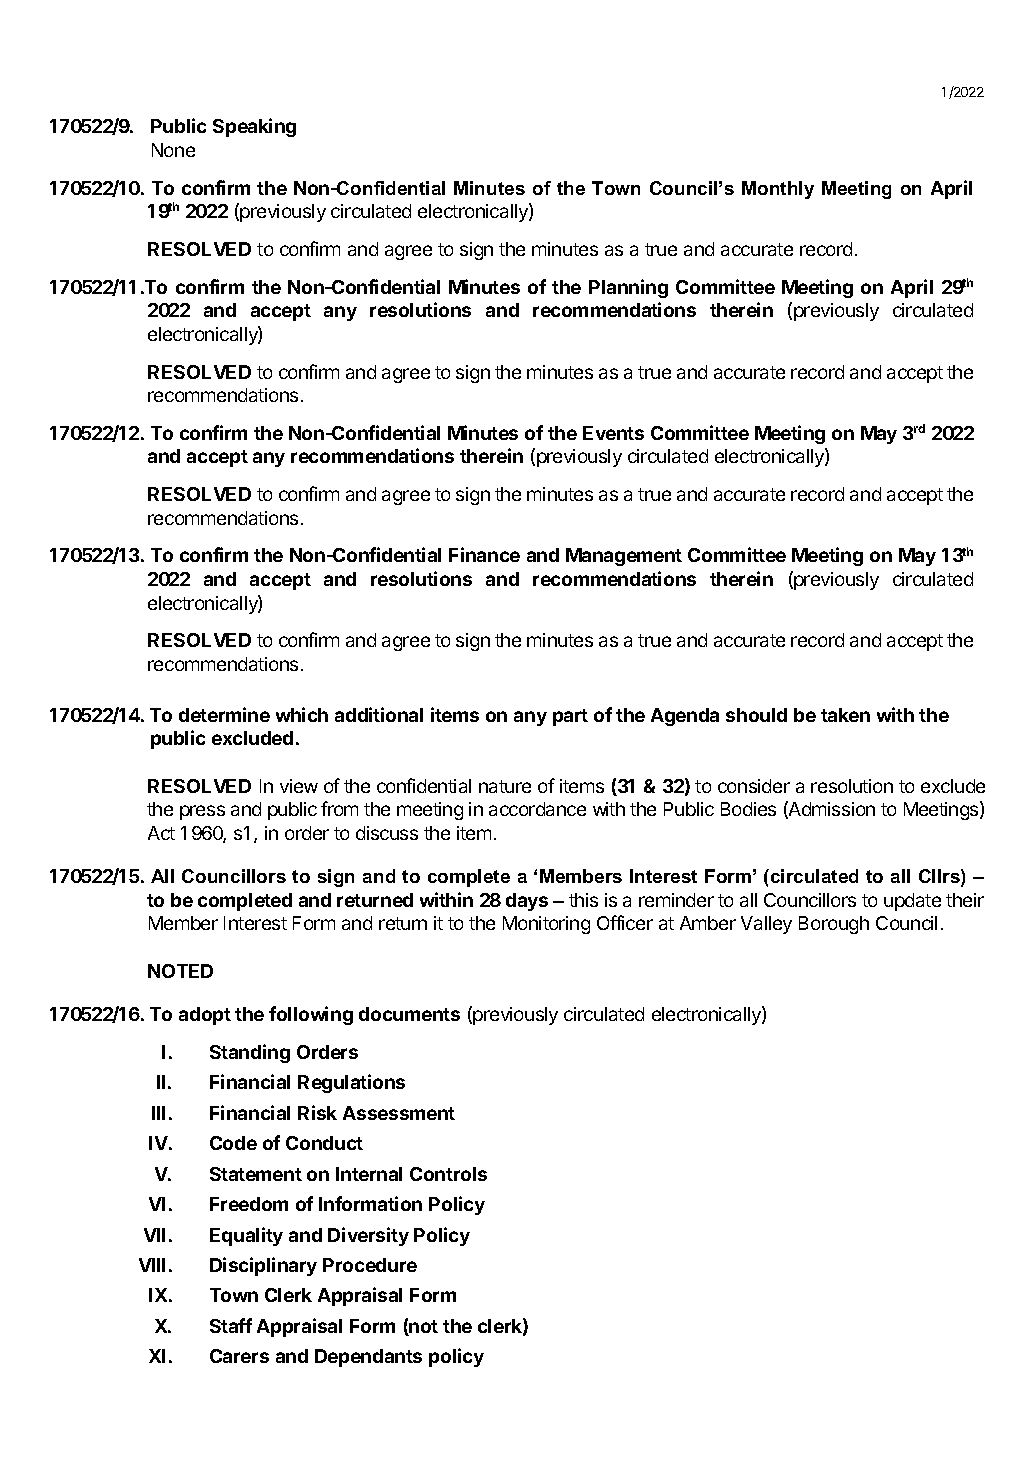 The image size is (1033, 1461). What do you see at coordinates (231, 1325) in the screenshot?
I see `Staff` at bounding box center [231, 1325].
